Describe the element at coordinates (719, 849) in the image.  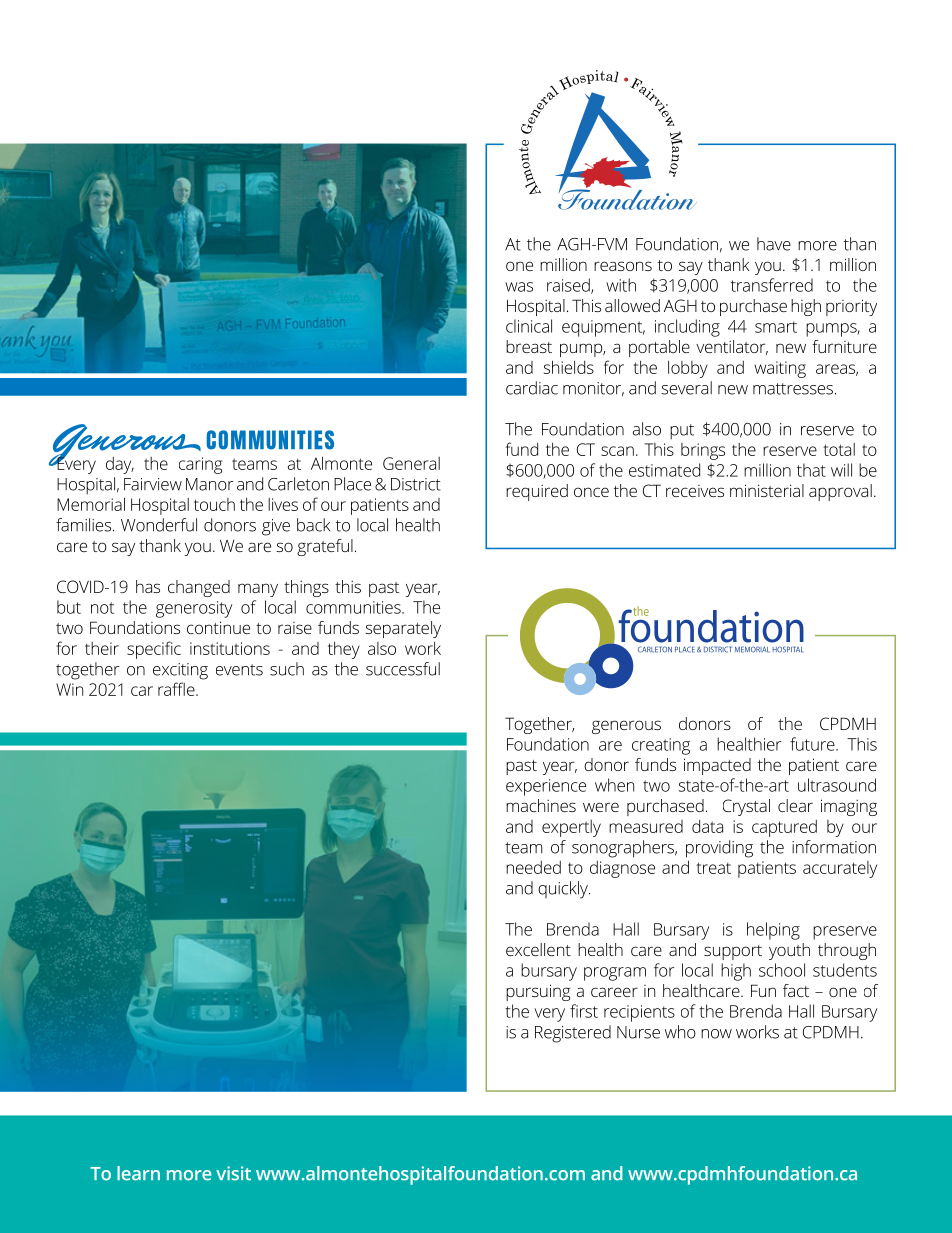
I see `providing` at that location.
